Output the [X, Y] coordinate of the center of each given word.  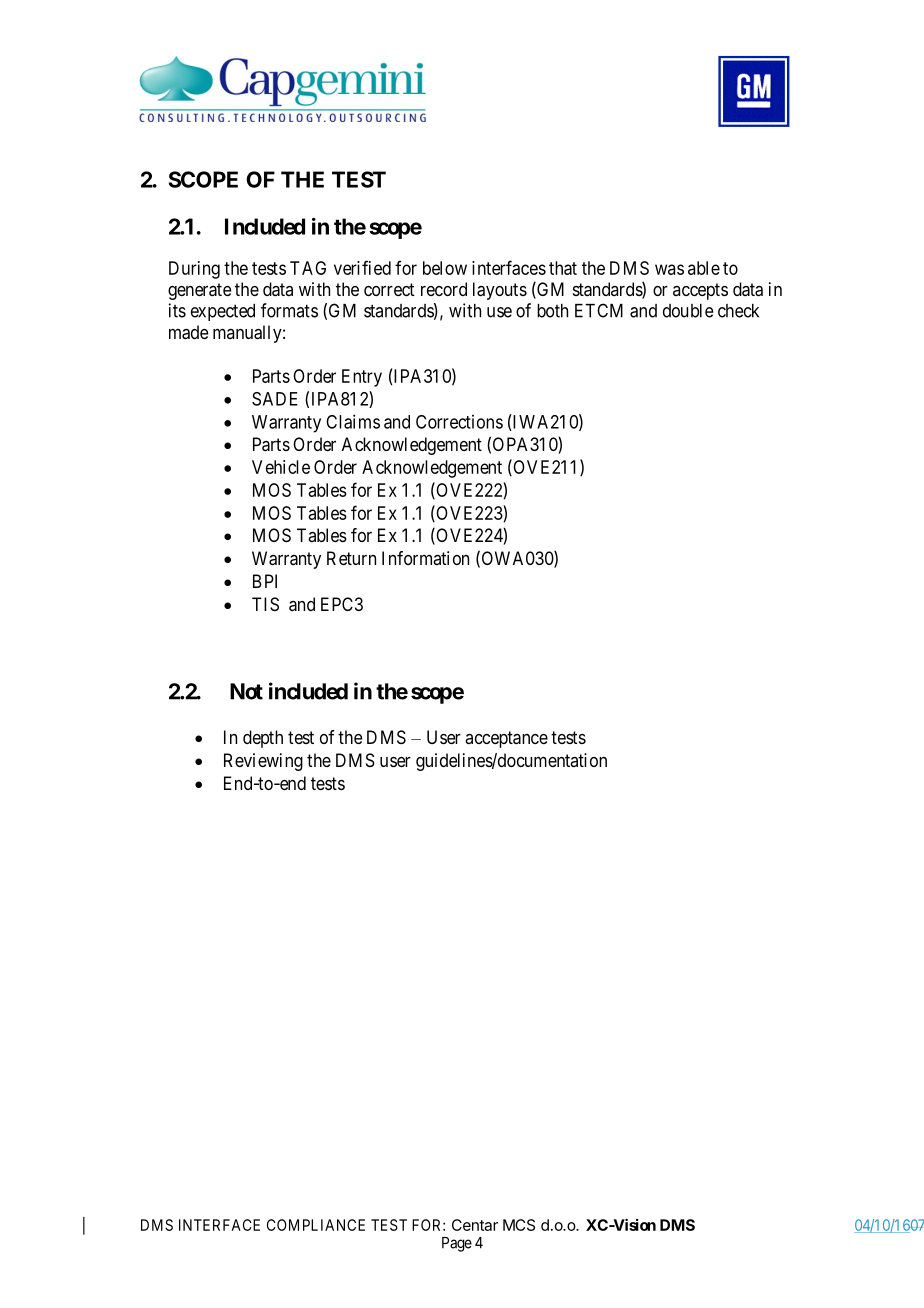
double [688, 311]
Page [457, 1244]
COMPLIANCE [316, 1225]
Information [425, 558]
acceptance [506, 739]
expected [223, 312]
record [444, 289]
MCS [519, 1225]
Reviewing [263, 762]
